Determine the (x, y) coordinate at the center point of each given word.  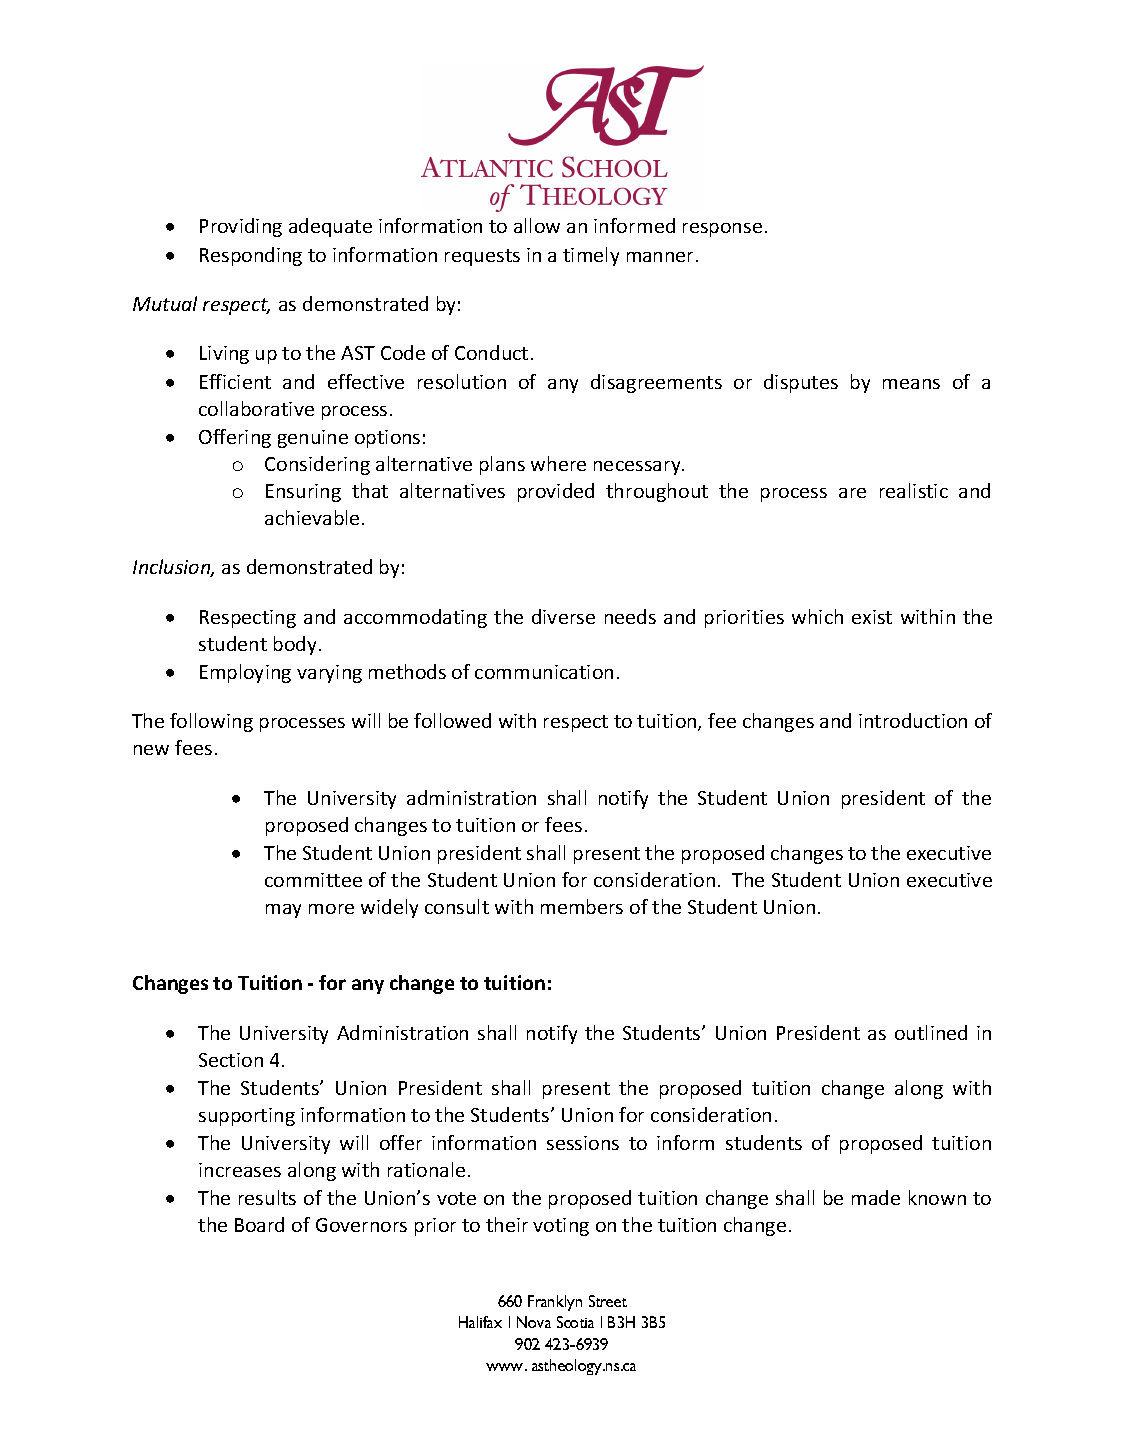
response (722, 230)
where (558, 463)
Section (231, 1060)
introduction (913, 720)
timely (591, 256)
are (852, 493)
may (283, 911)
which (817, 616)
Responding (251, 256)
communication (544, 672)
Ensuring (303, 493)
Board (259, 1224)
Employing (245, 673)
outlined (931, 1032)
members (582, 906)
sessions (583, 1143)
